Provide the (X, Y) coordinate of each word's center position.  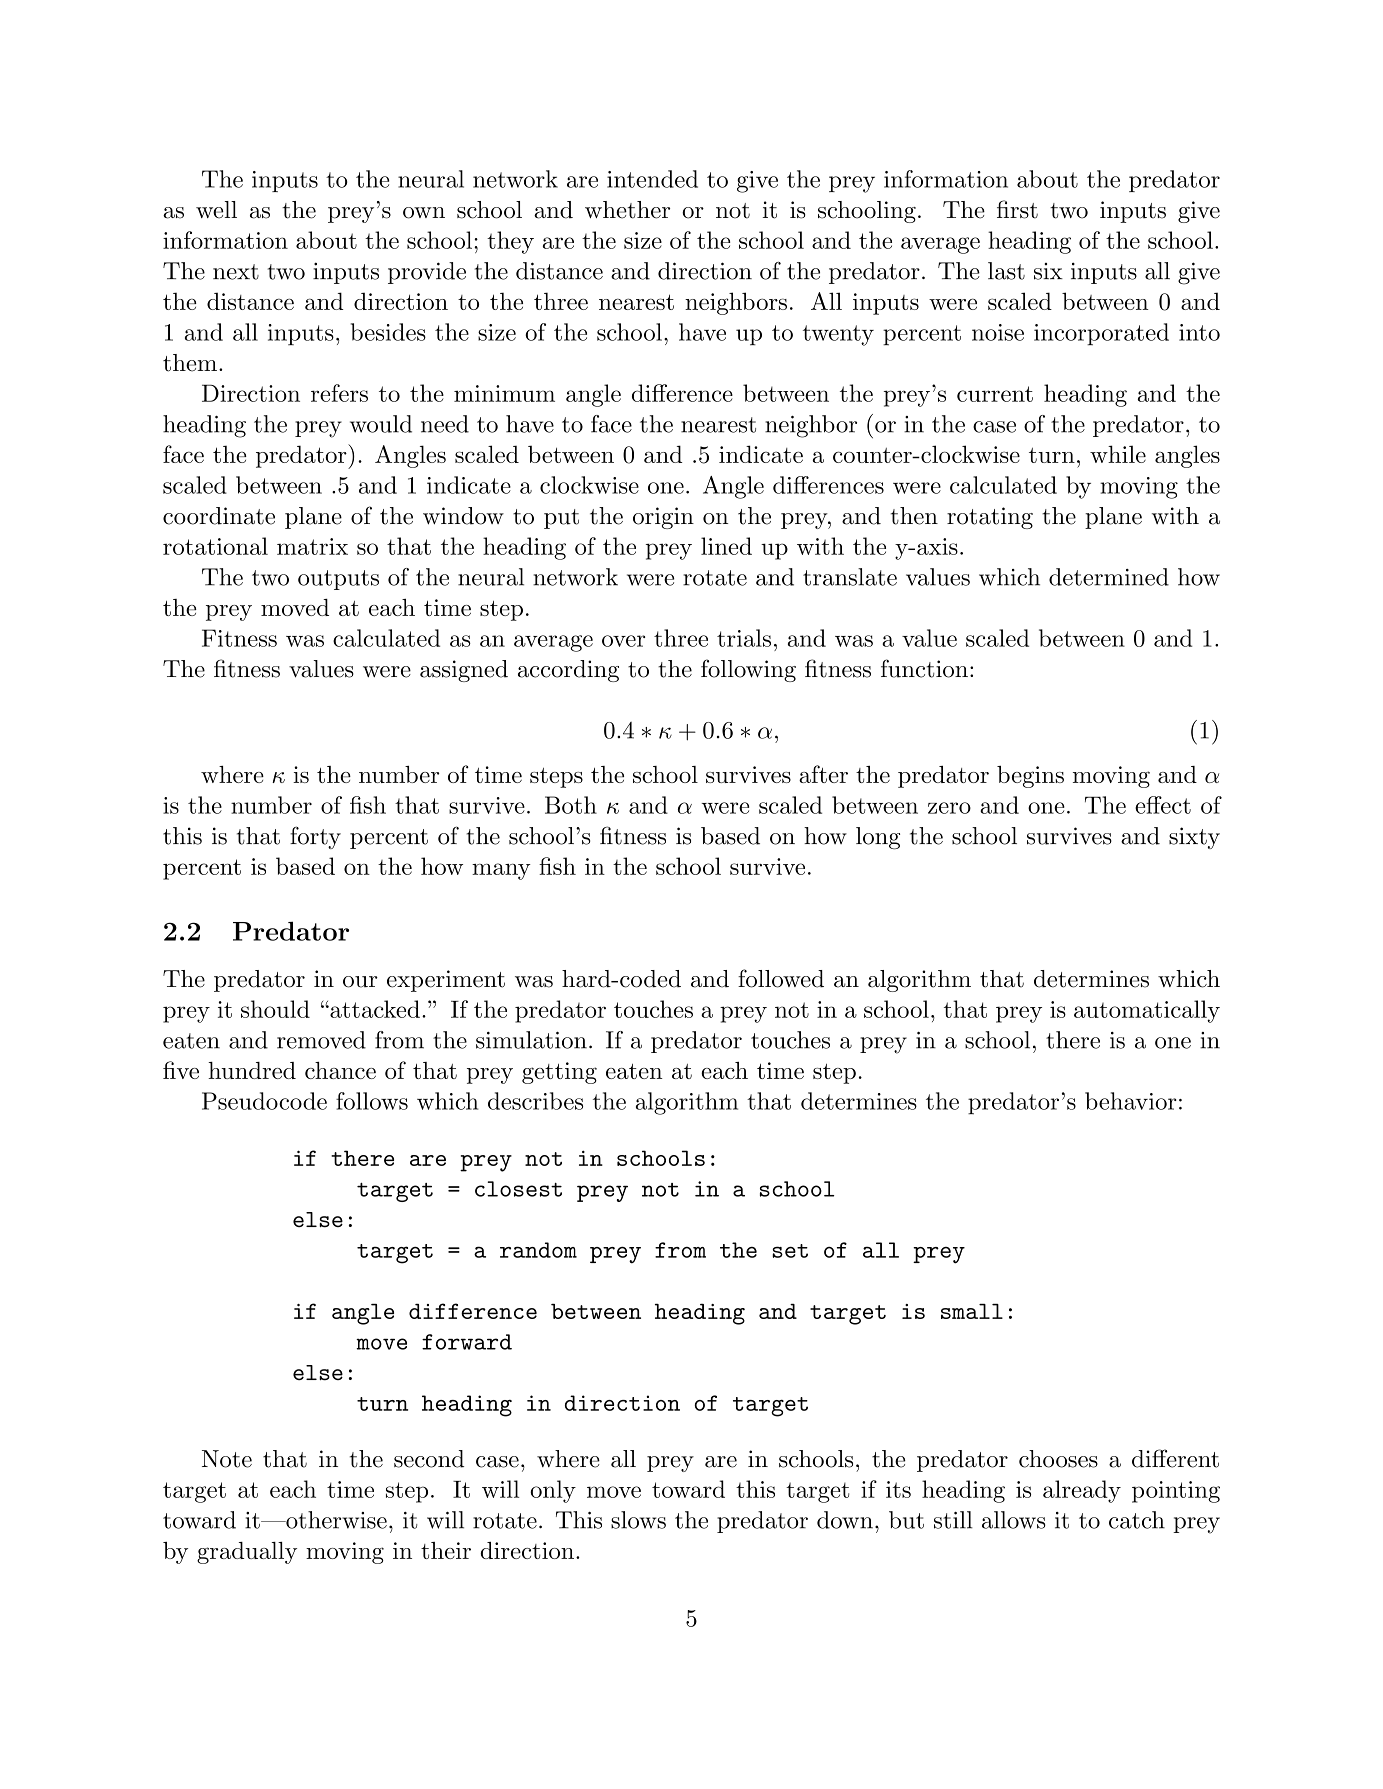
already (1082, 1491)
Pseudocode (264, 1101)
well (216, 210)
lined (726, 546)
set (790, 1251)
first (1017, 209)
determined (1109, 577)
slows (638, 1520)
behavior (1131, 1101)
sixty (1194, 838)
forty (315, 837)
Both (571, 805)
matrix (312, 546)
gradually (247, 1553)
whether (627, 210)
